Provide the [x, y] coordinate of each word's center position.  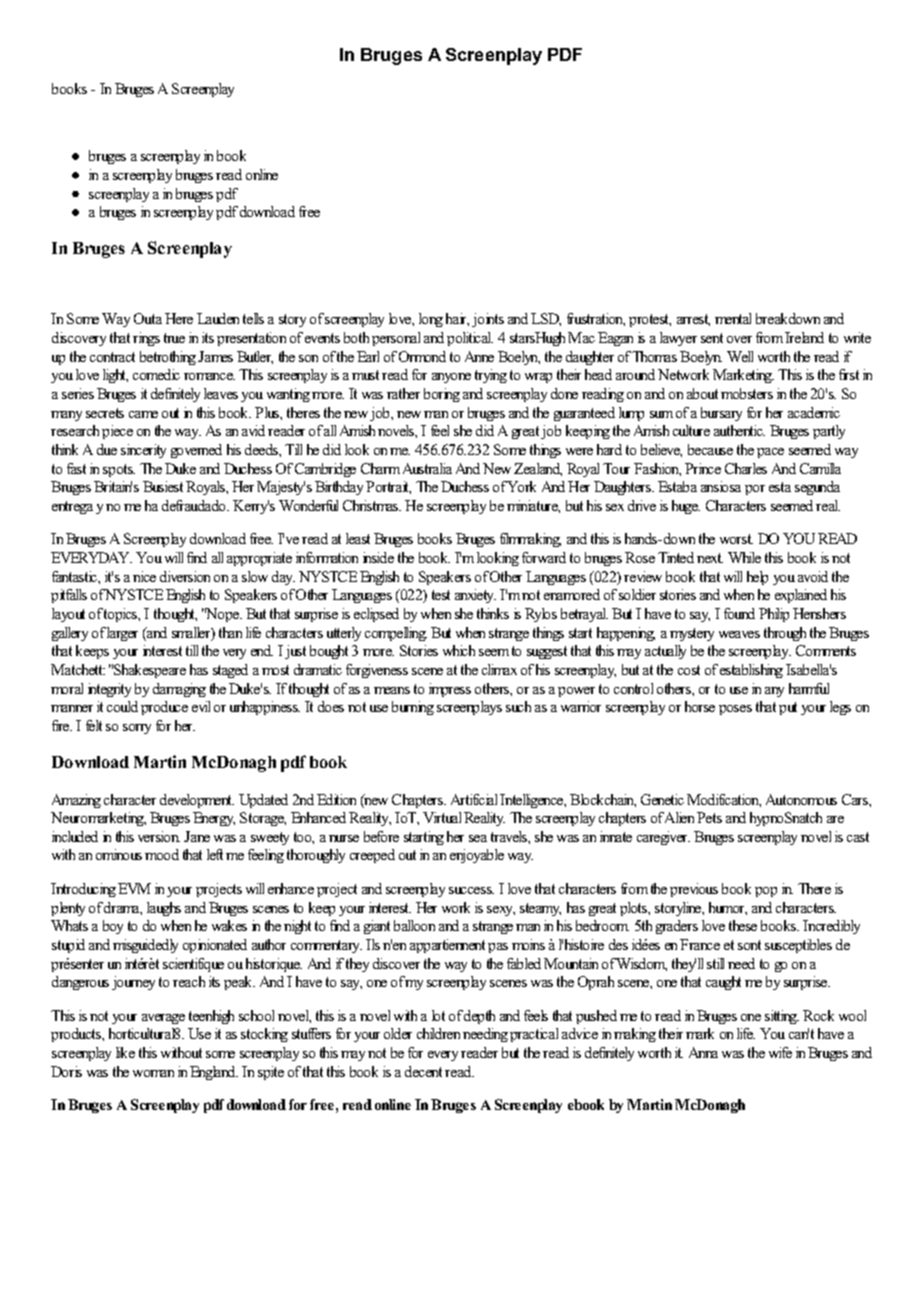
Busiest [163, 486]
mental [733, 318]
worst [736, 539]
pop [766, 892]
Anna [703, 1052]
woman [153, 1073]
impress [450, 690]
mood [162, 854]
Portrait [388, 487]
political [470, 339]
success [471, 890]
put [788, 708]
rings [146, 339]
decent [423, 1071]
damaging [179, 690]
